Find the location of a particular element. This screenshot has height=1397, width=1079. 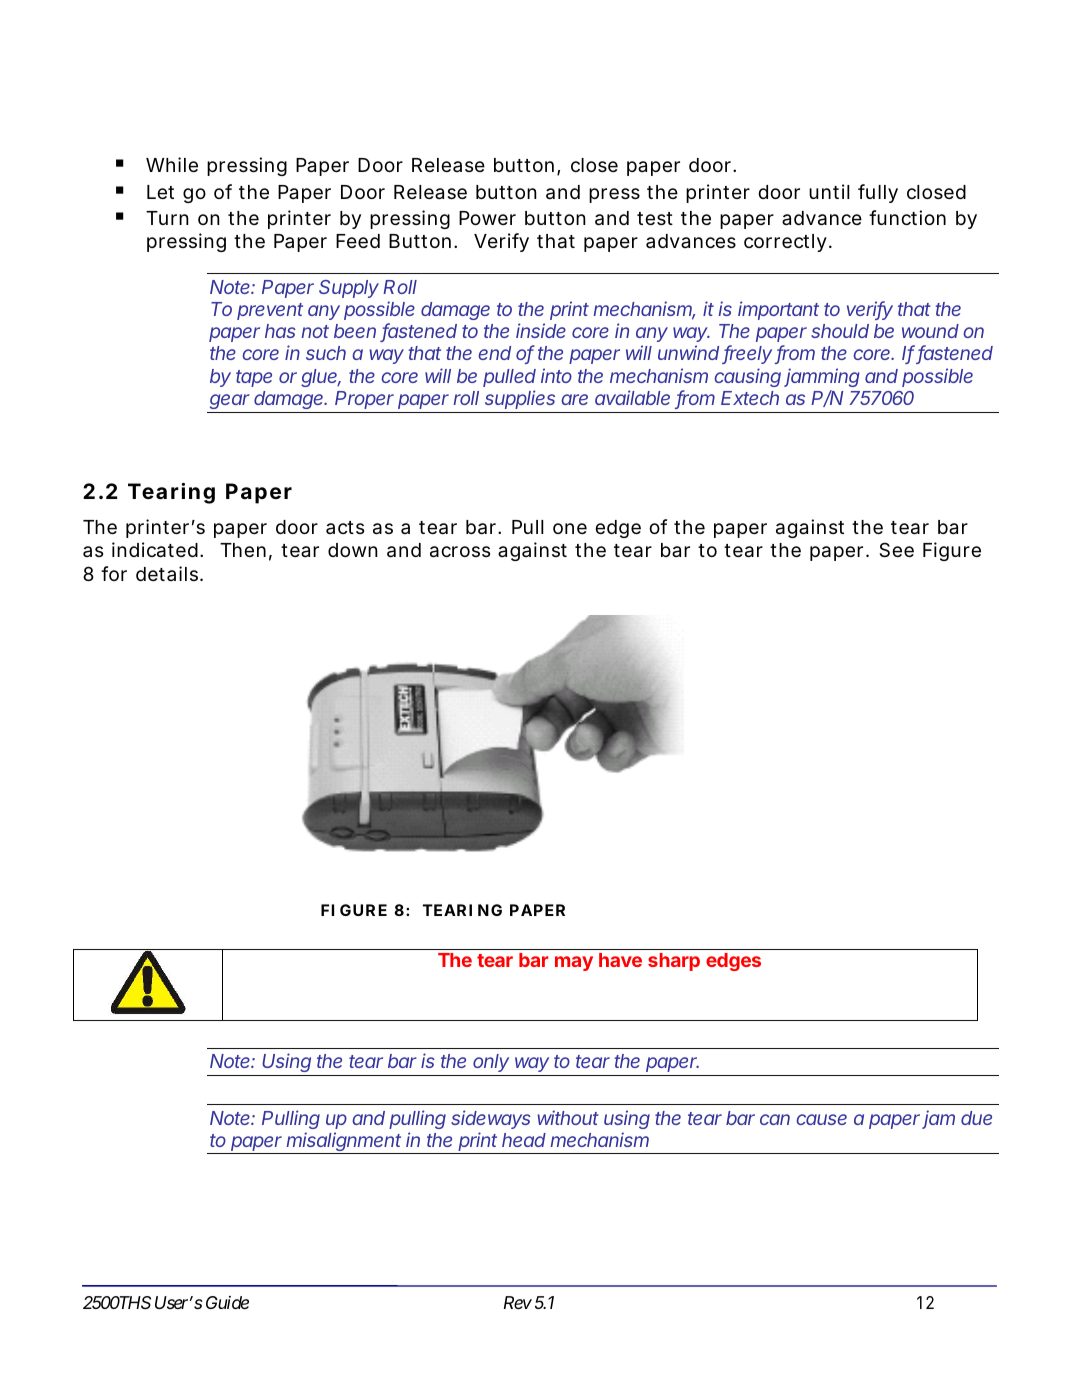

Guide is located at coordinates (227, 1302).
